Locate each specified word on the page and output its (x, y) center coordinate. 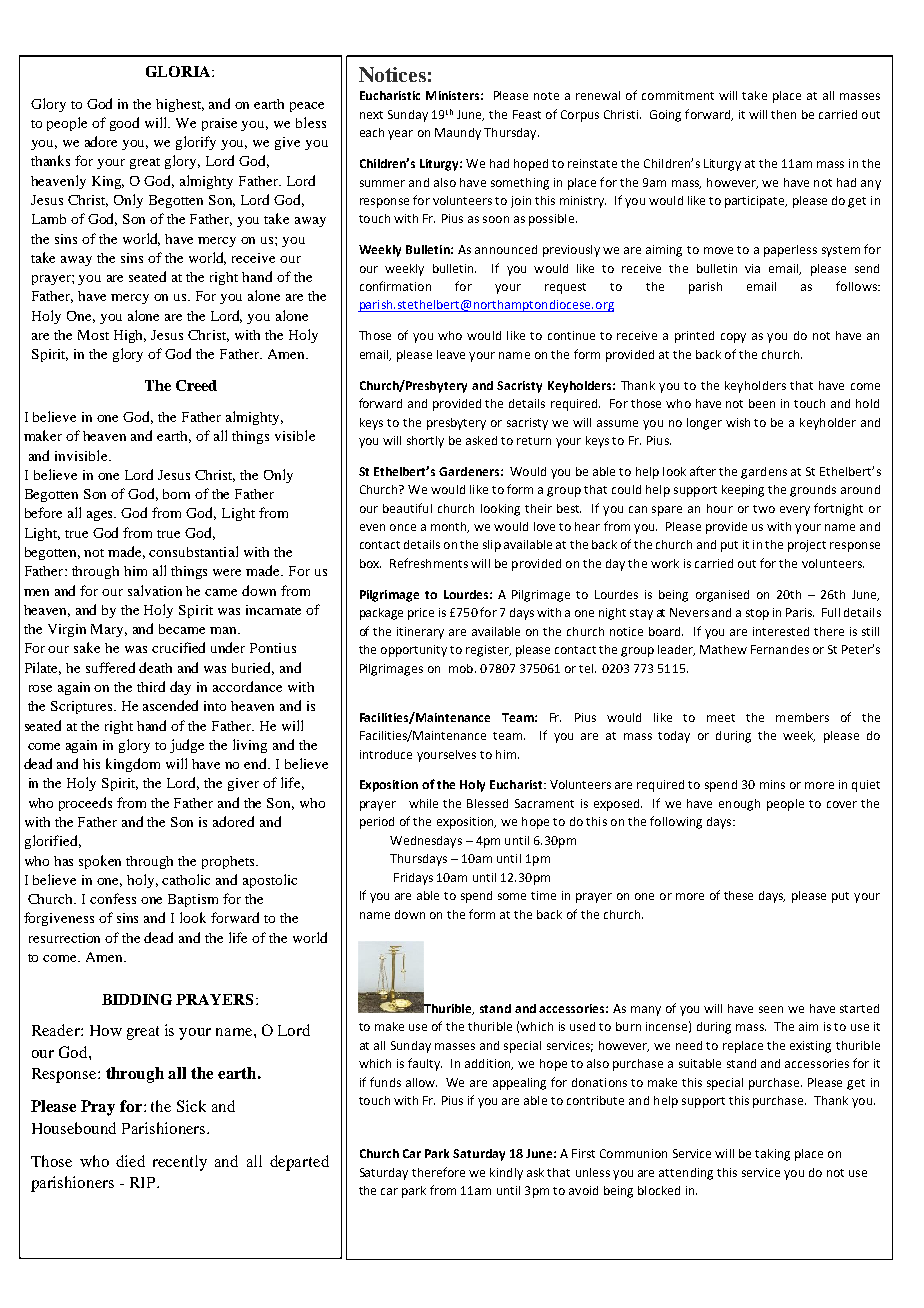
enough (739, 805)
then (783, 114)
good (124, 124)
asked (481, 440)
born (176, 494)
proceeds (85, 804)
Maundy (458, 134)
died (130, 1161)
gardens (764, 473)
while (423, 803)
